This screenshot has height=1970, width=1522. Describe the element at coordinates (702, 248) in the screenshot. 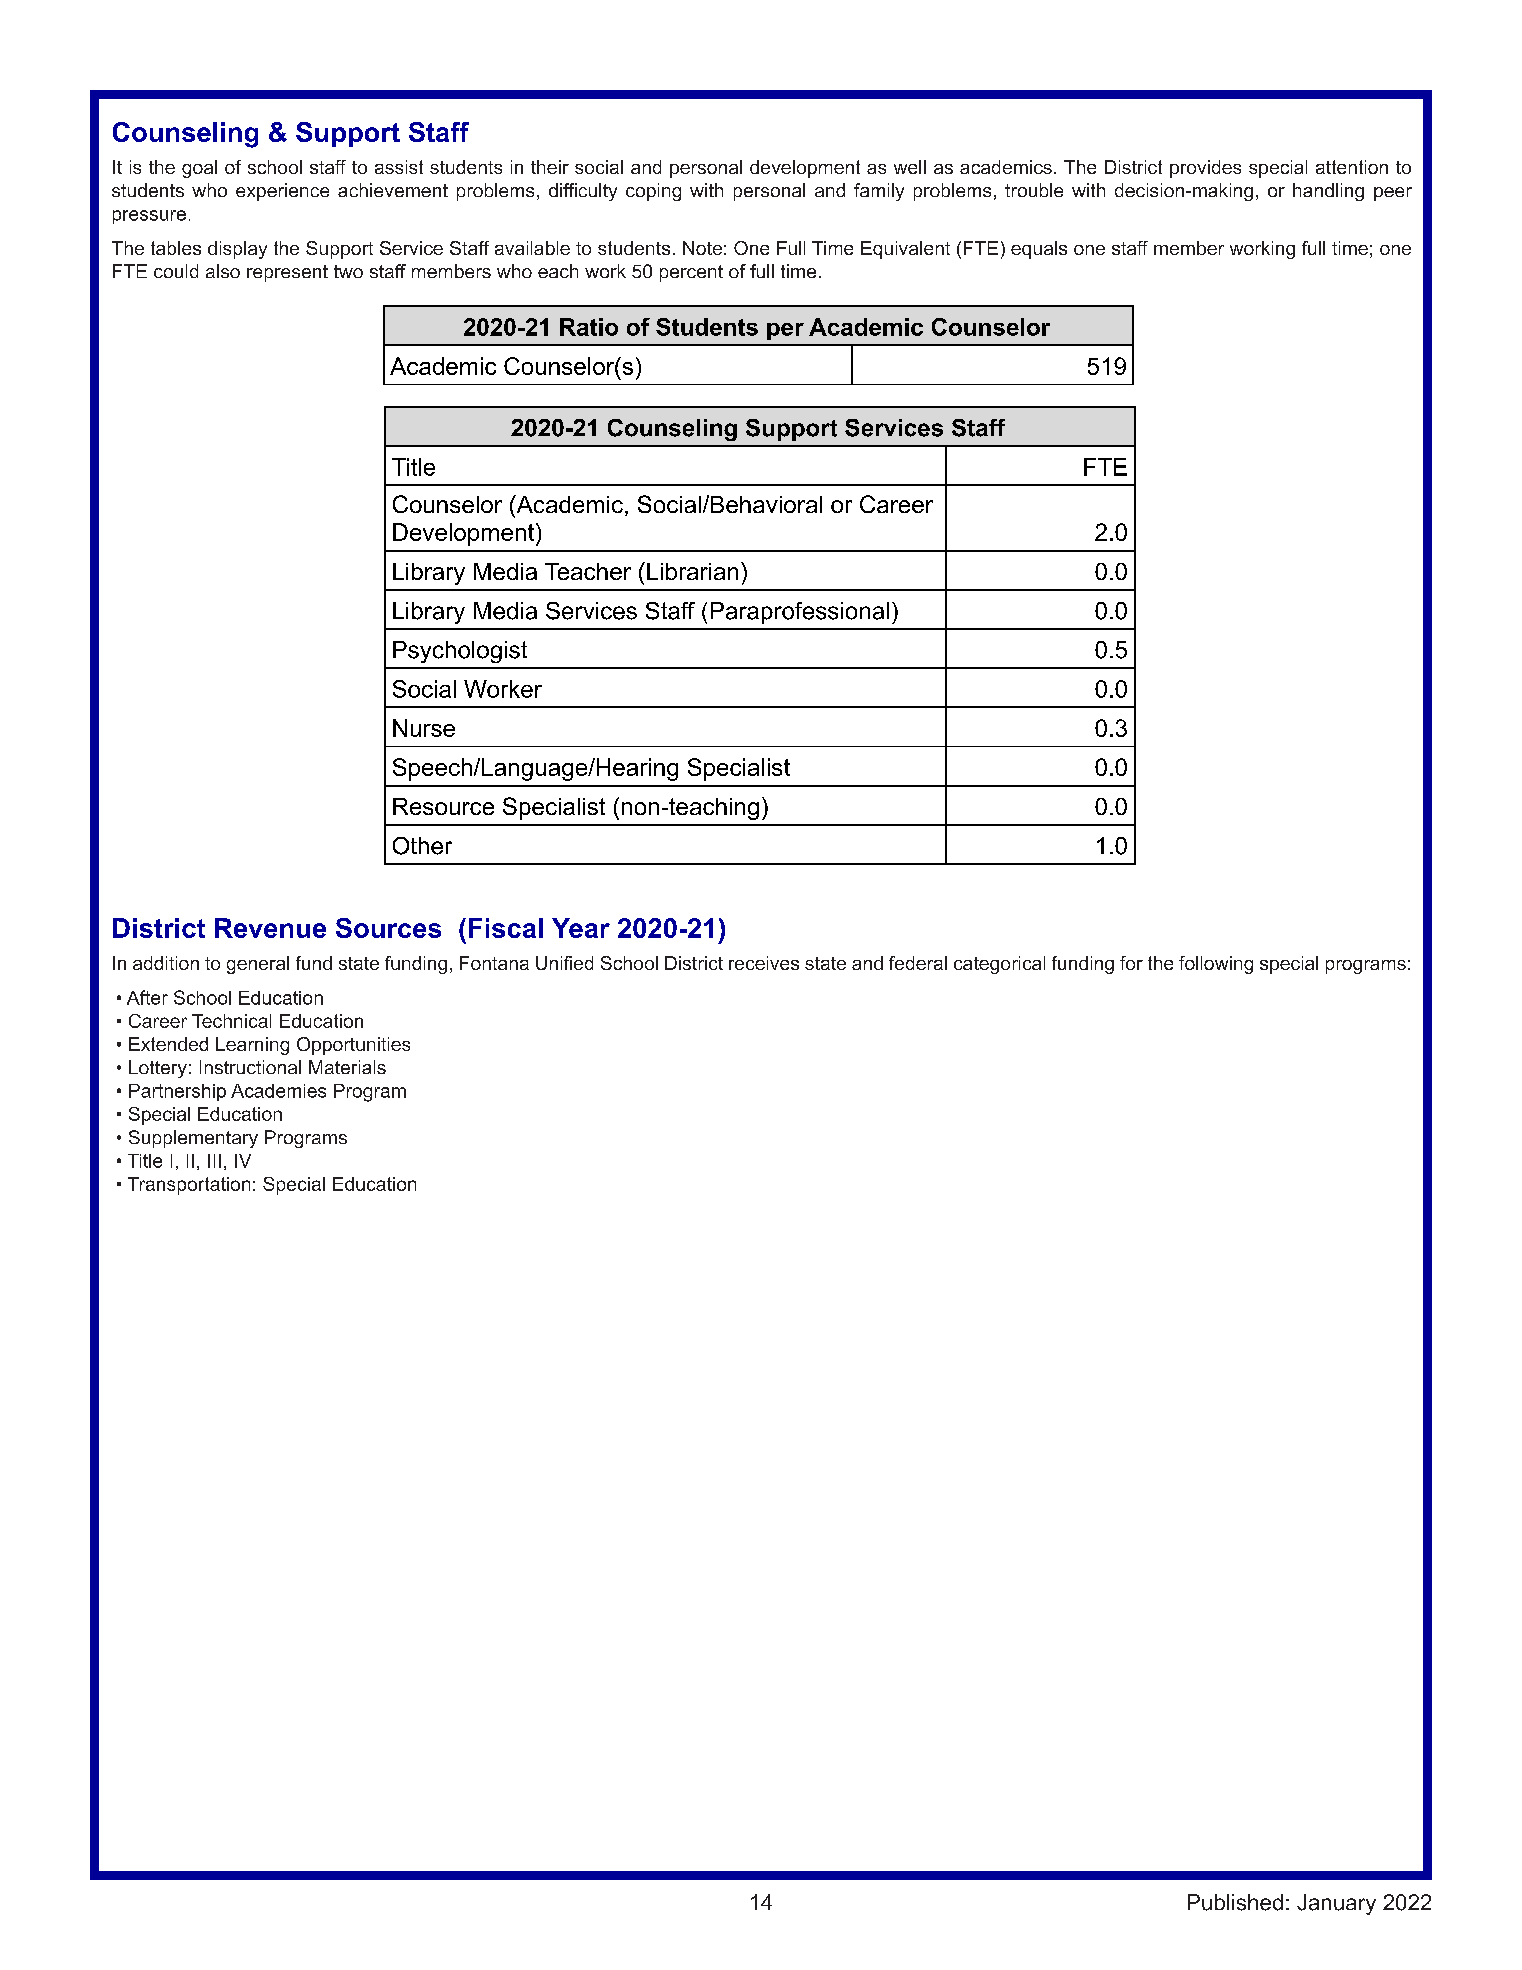

I see `Note` at that location.
